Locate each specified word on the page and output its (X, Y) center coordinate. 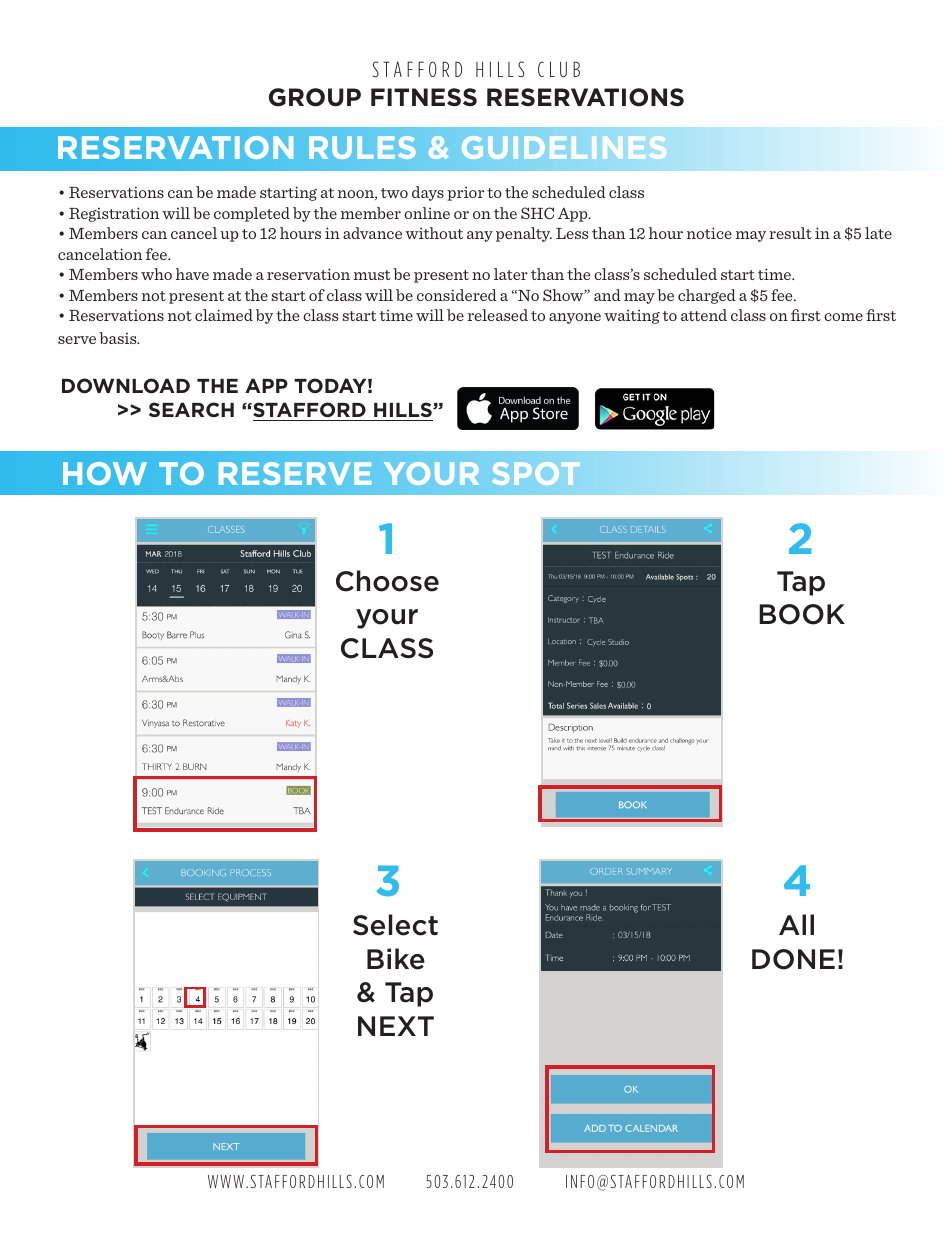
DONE (793, 959)
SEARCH (191, 409)
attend (704, 315)
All (796, 924)
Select (395, 925)
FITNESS (424, 97)
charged (707, 296)
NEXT (396, 1026)
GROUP (315, 97)
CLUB (559, 69)
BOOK (802, 614)
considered (457, 295)
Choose (387, 581)
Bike (396, 959)
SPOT (536, 473)
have (192, 274)
